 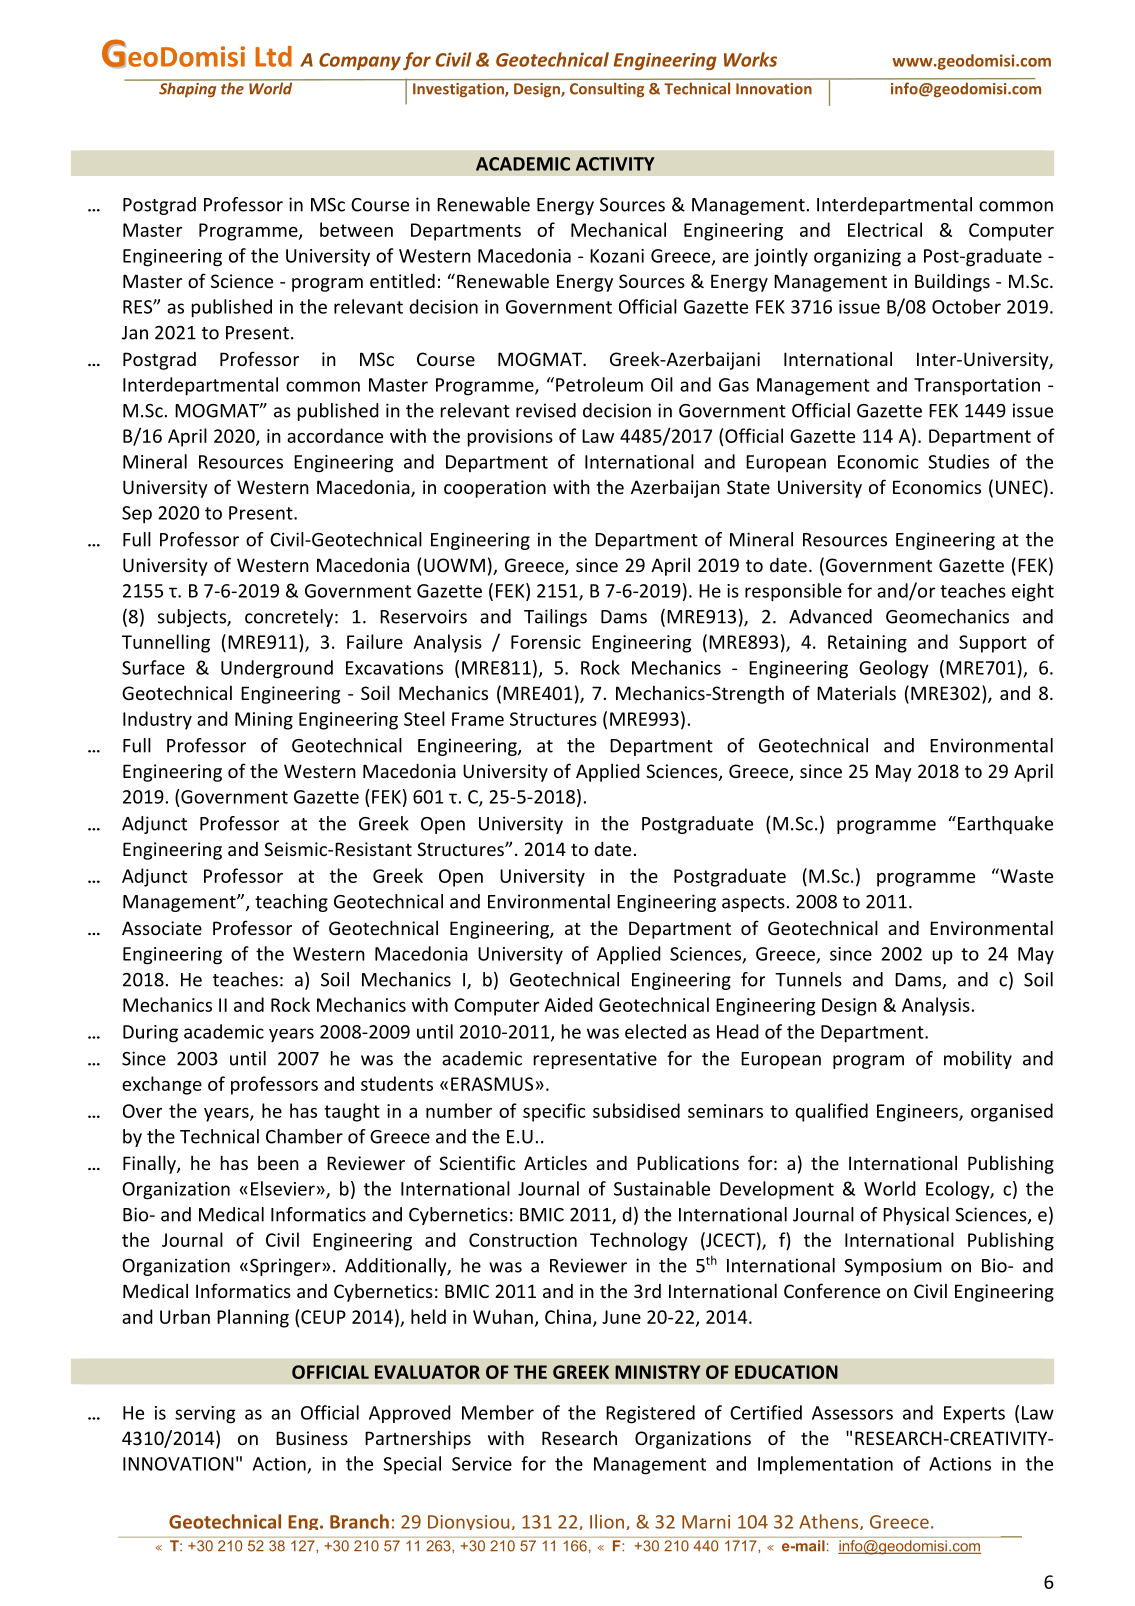 What do you see at coordinates (312, 1438) in the screenshot?
I see `Business` at bounding box center [312, 1438].
